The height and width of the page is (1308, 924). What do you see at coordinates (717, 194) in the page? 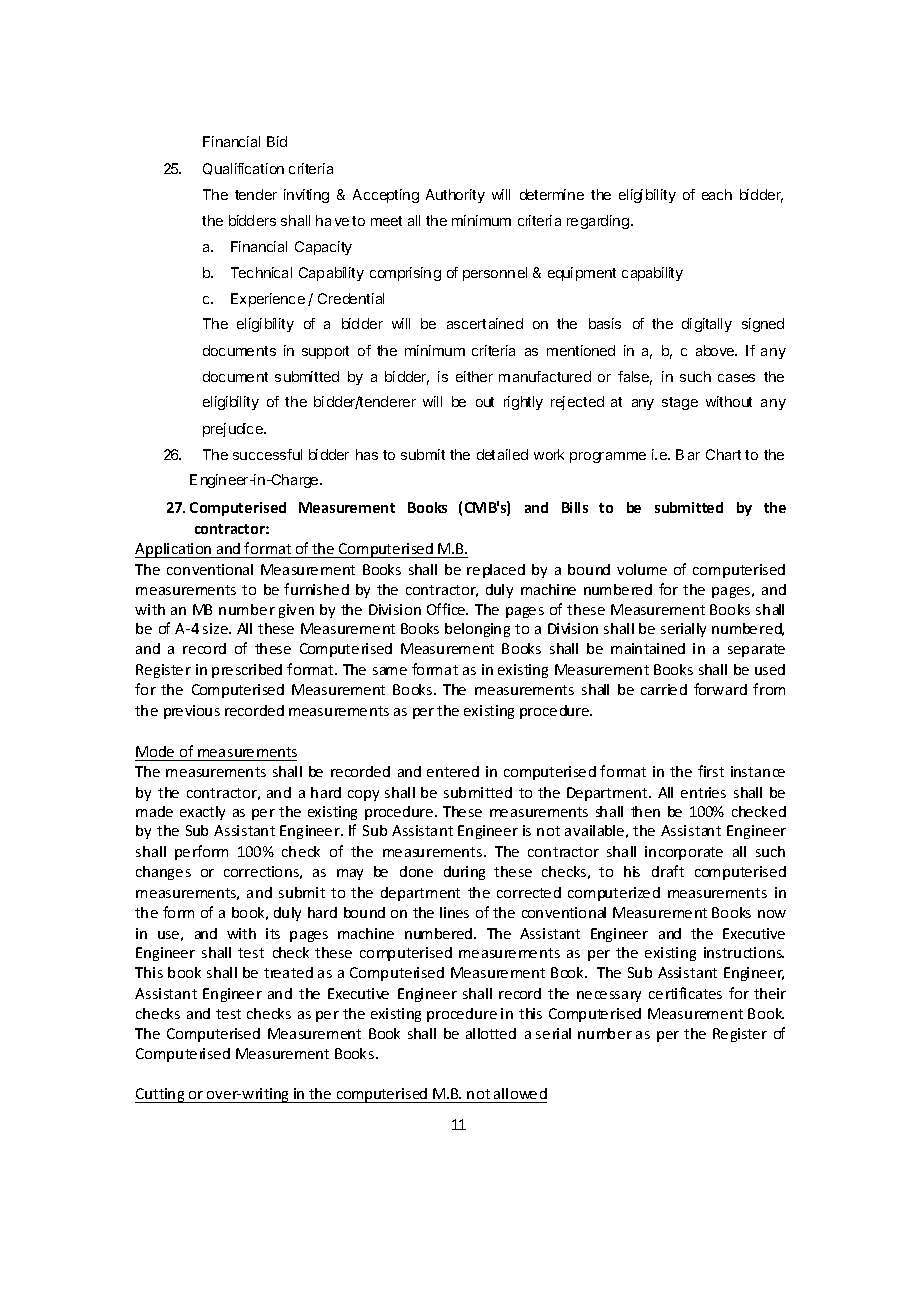
I see `each` at bounding box center [717, 194].
